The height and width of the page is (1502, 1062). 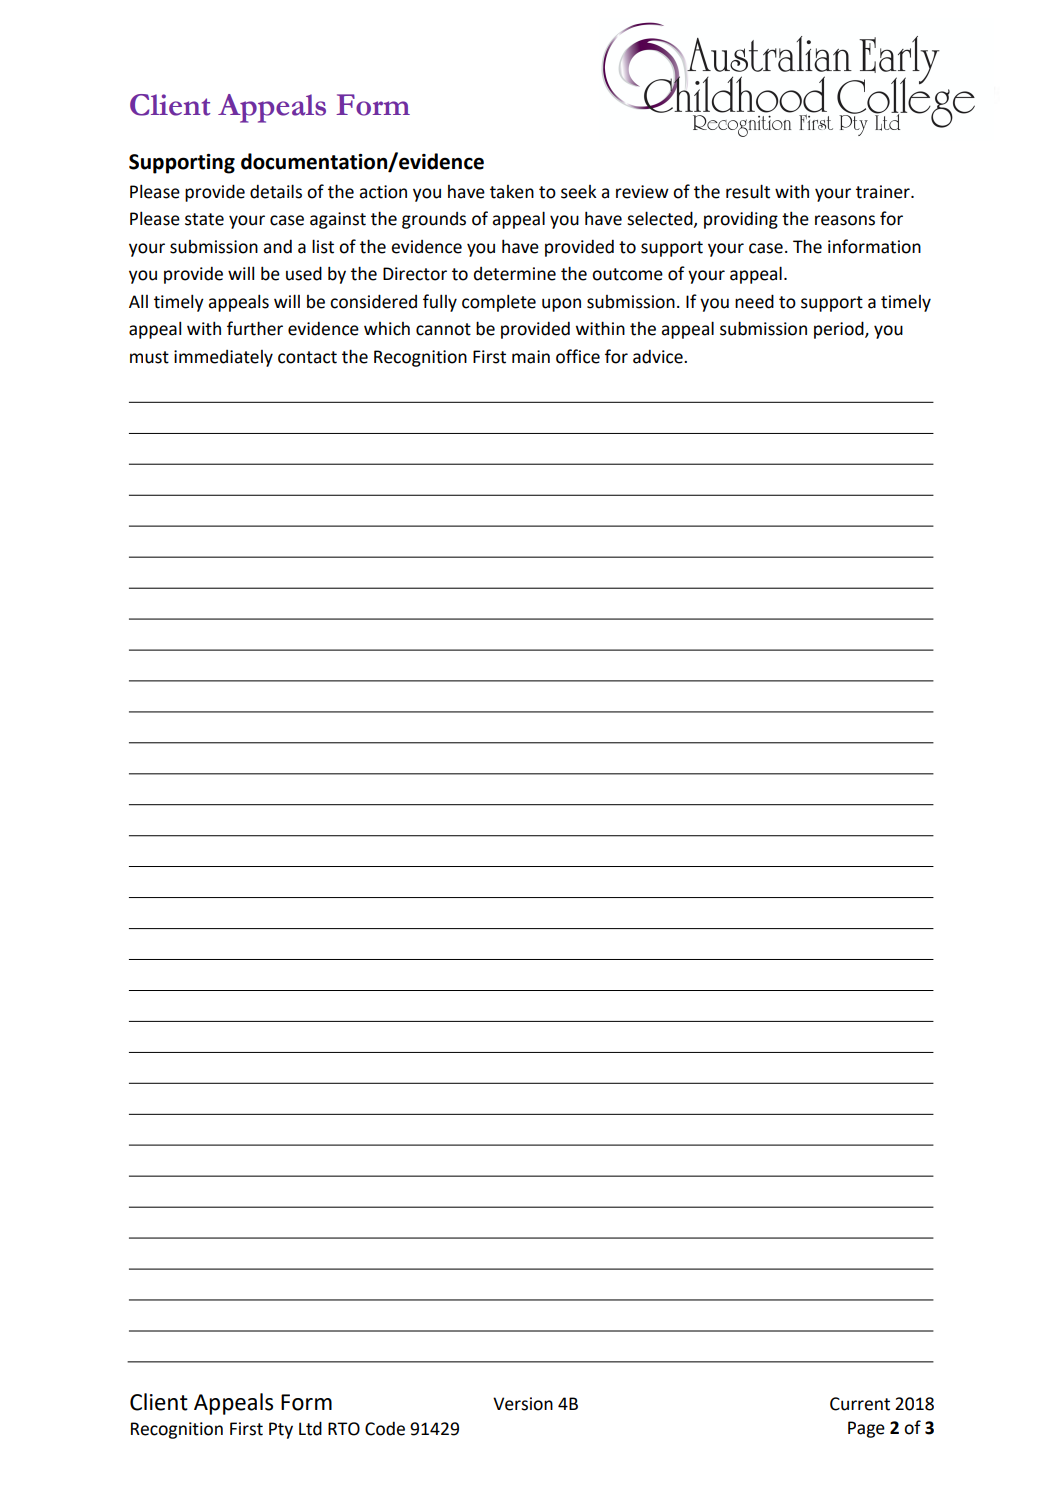 I want to click on advice, so click(x=659, y=356).
